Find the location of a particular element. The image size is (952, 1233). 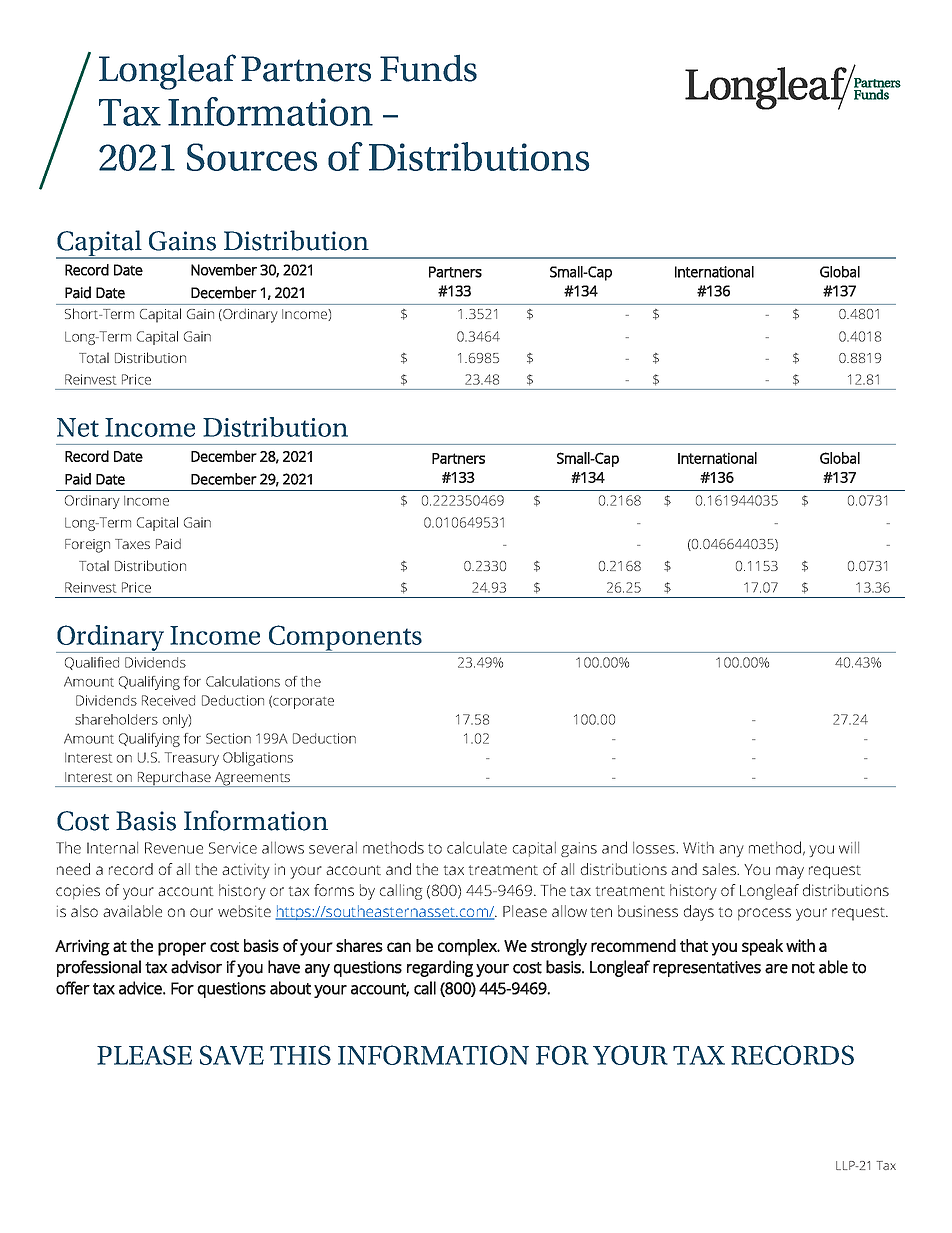

will is located at coordinates (849, 848).
